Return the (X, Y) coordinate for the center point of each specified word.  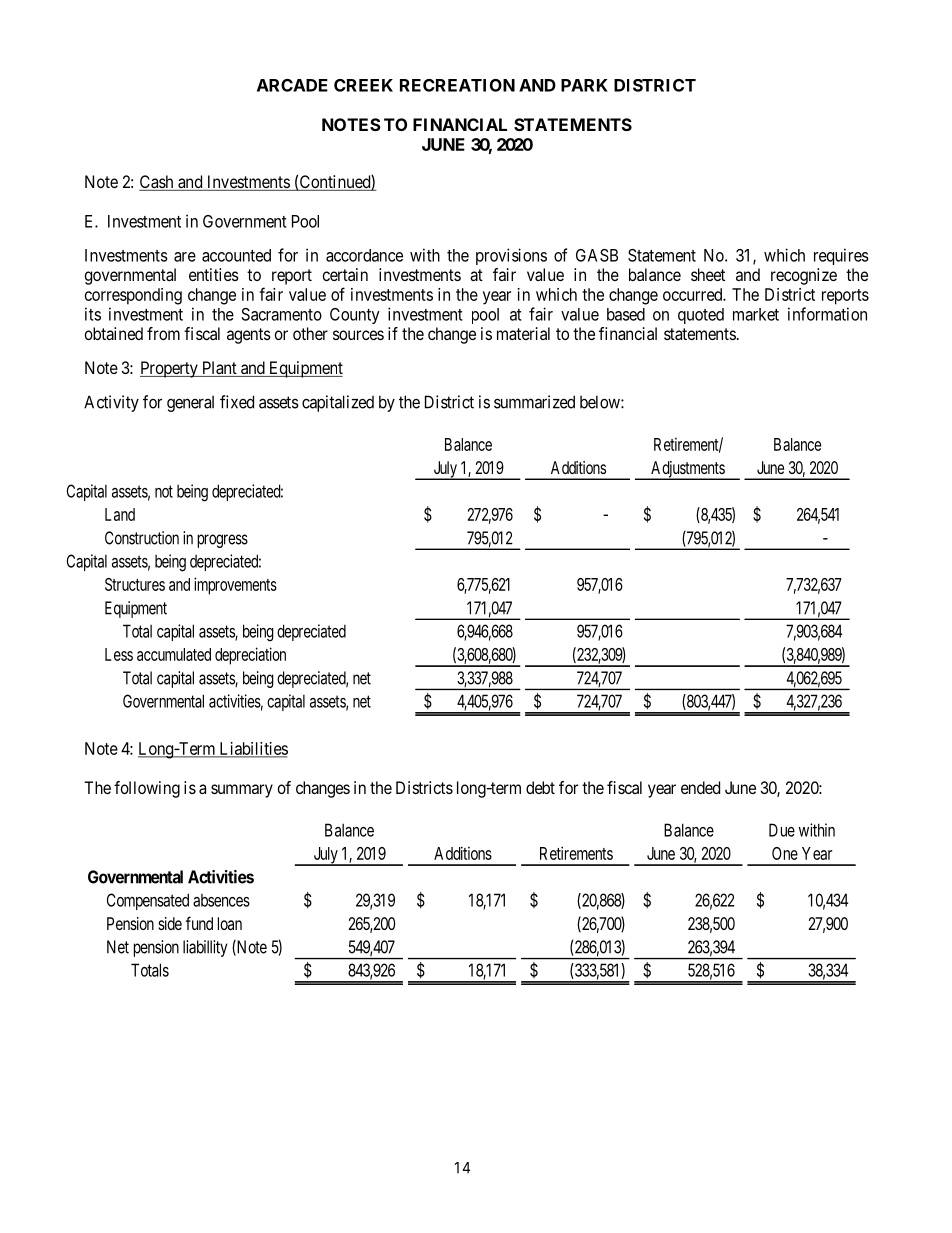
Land (120, 514)
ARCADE (292, 85)
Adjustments (687, 470)
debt (540, 787)
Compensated (148, 901)
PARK (584, 85)
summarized (534, 402)
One (785, 853)
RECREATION (457, 85)
